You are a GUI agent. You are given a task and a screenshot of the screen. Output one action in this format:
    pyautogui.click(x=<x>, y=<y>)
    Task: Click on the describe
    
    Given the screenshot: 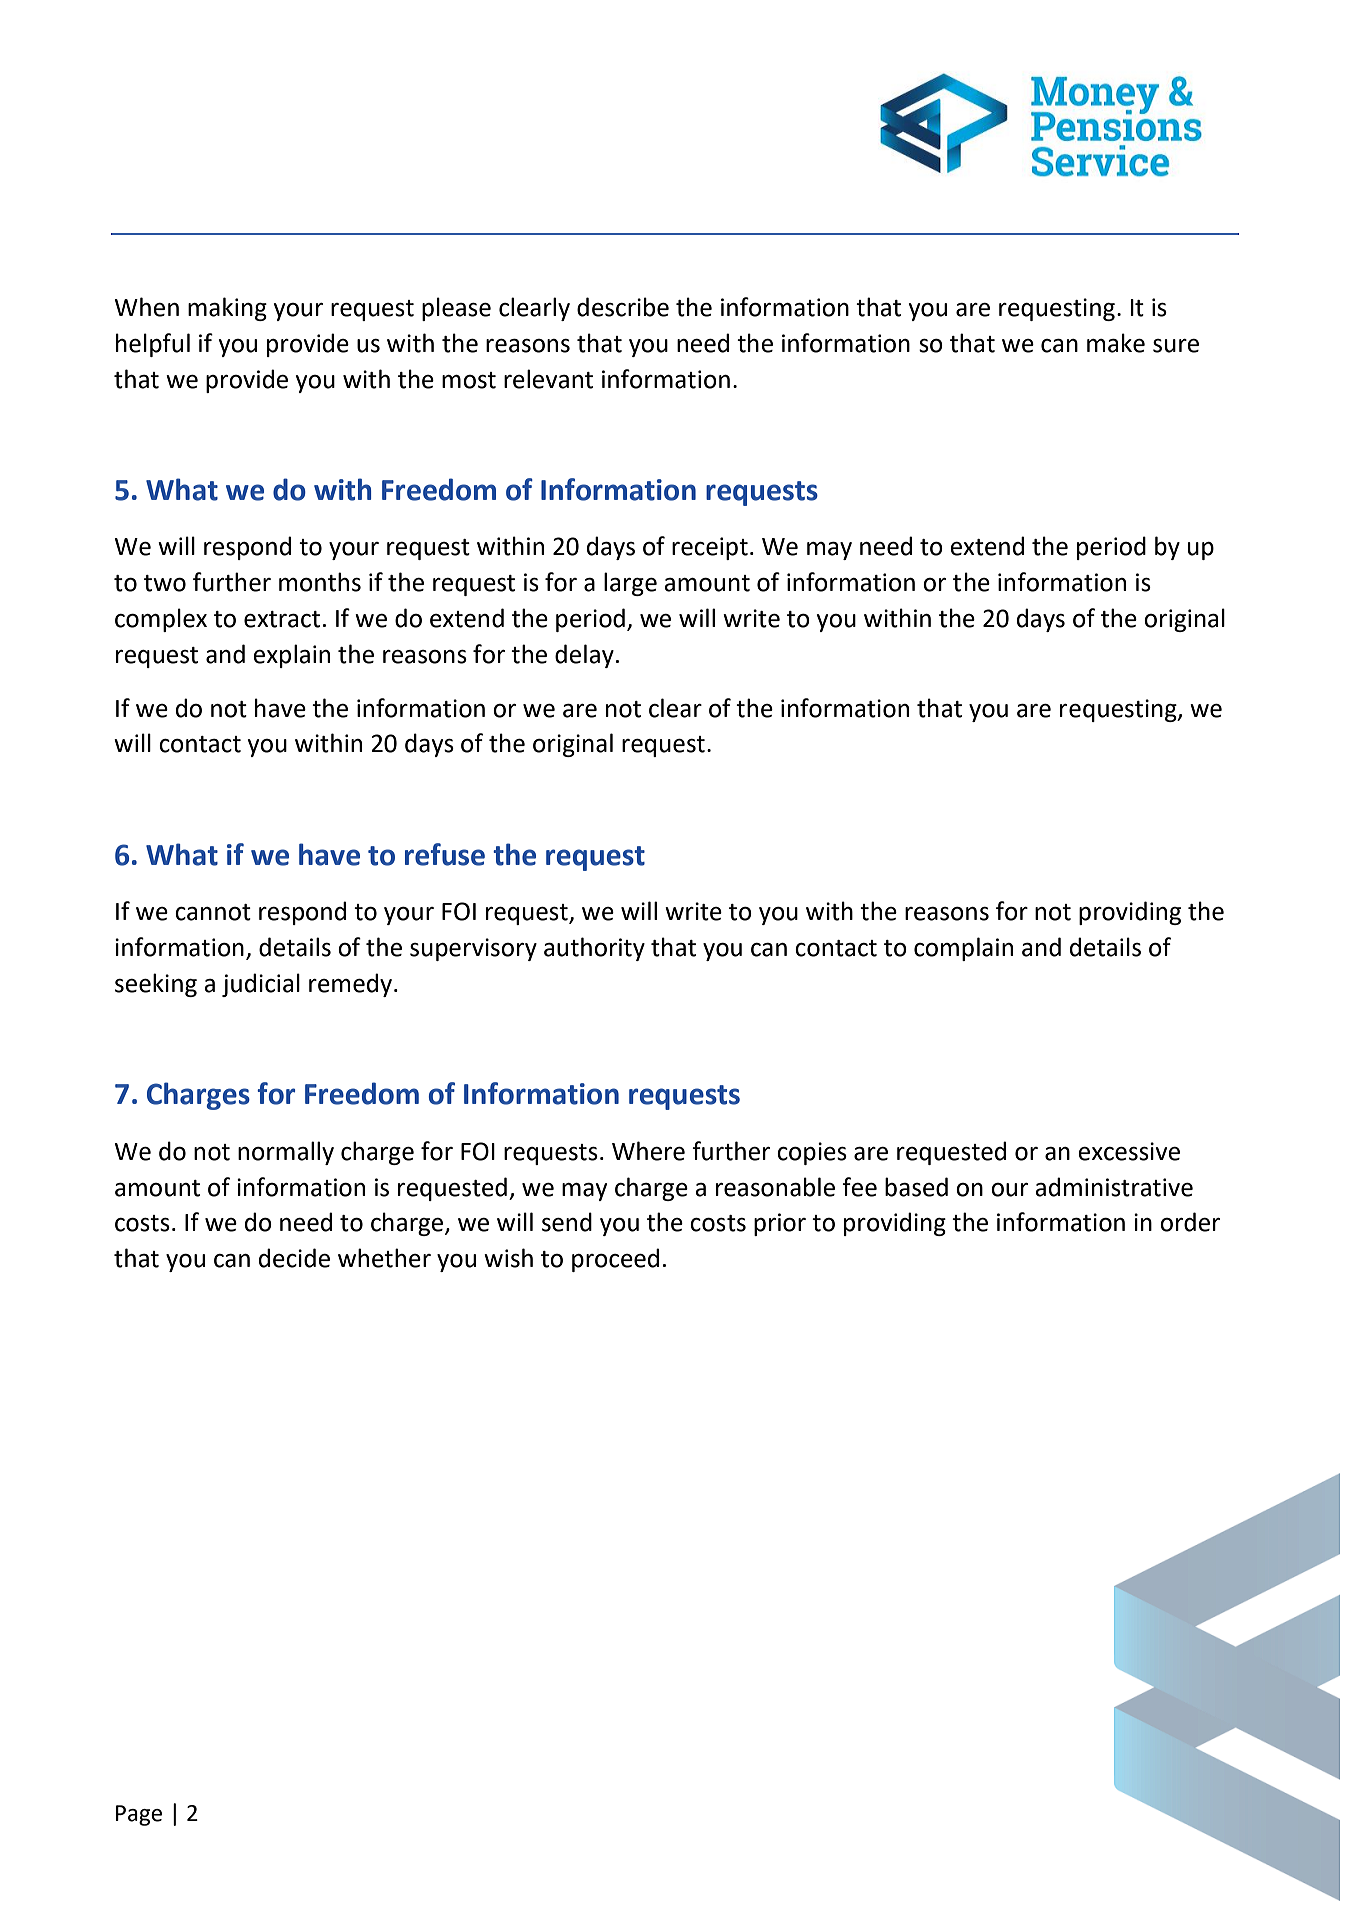 What is the action you would take?
    pyautogui.click(x=623, y=307)
